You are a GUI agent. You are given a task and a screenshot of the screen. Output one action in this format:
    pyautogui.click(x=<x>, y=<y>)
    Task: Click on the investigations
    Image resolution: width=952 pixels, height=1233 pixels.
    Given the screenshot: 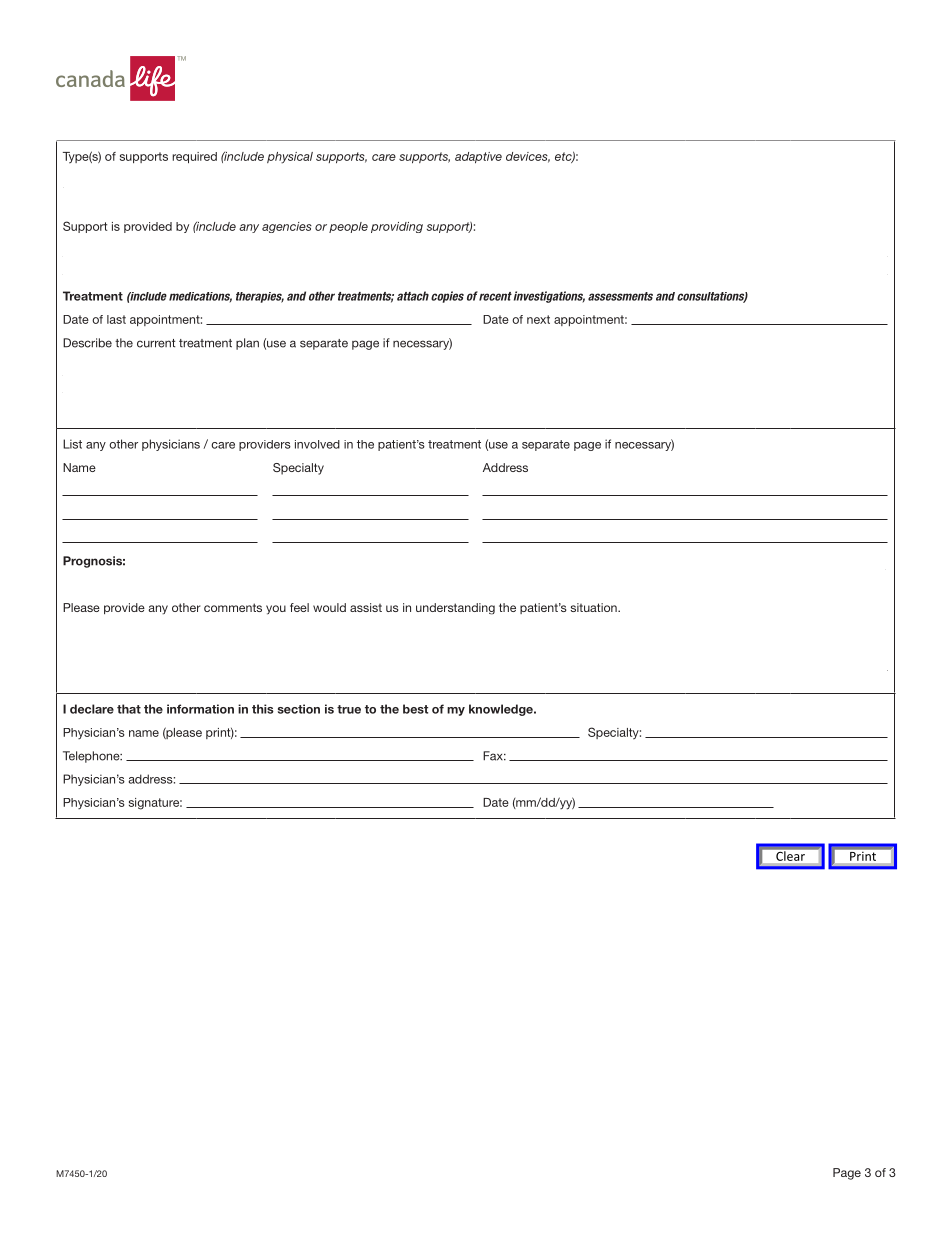 What is the action you would take?
    pyautogui.click(x=549, y=297)
